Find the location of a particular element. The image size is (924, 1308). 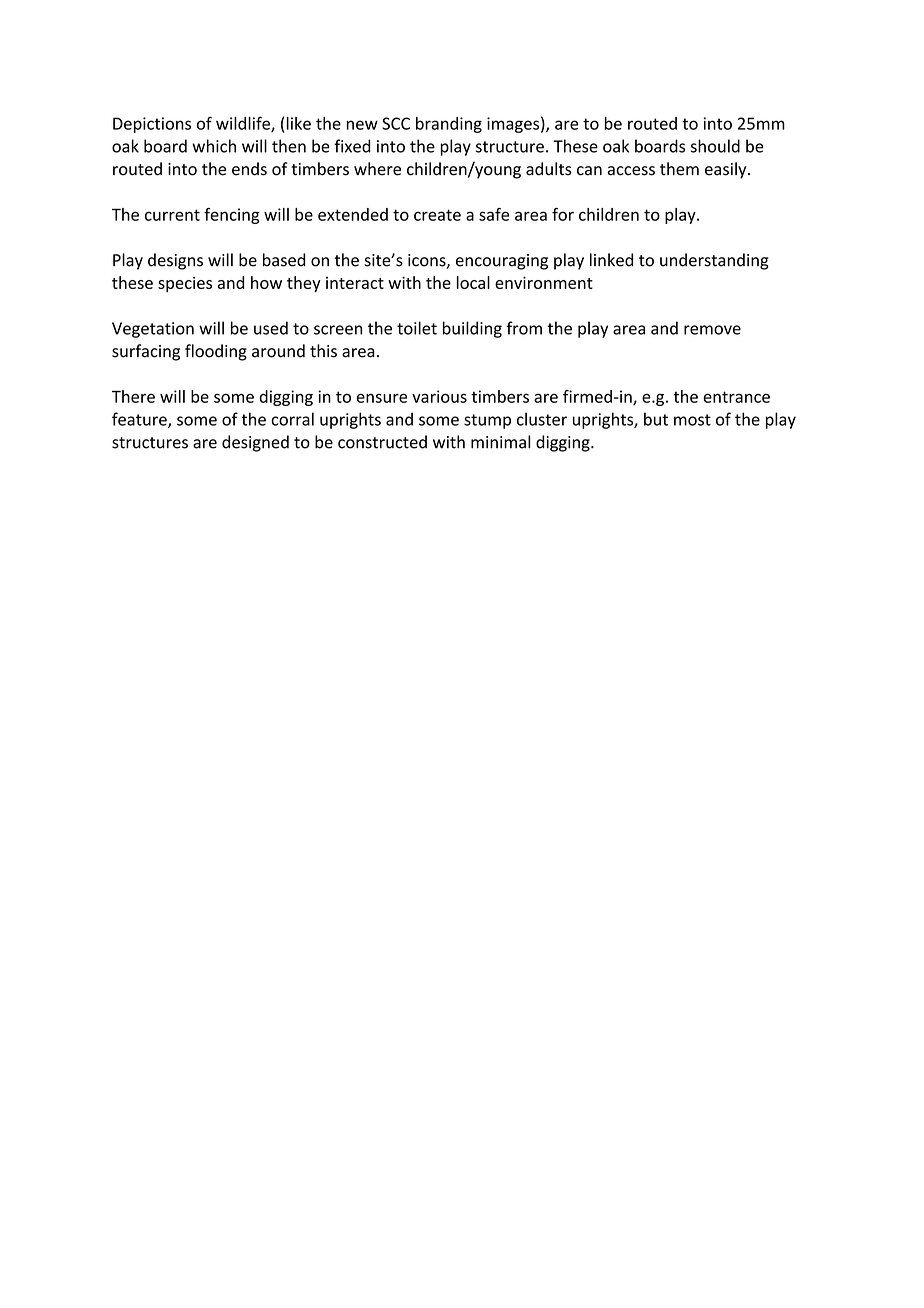

designed is located at coordinates (255, 443).
